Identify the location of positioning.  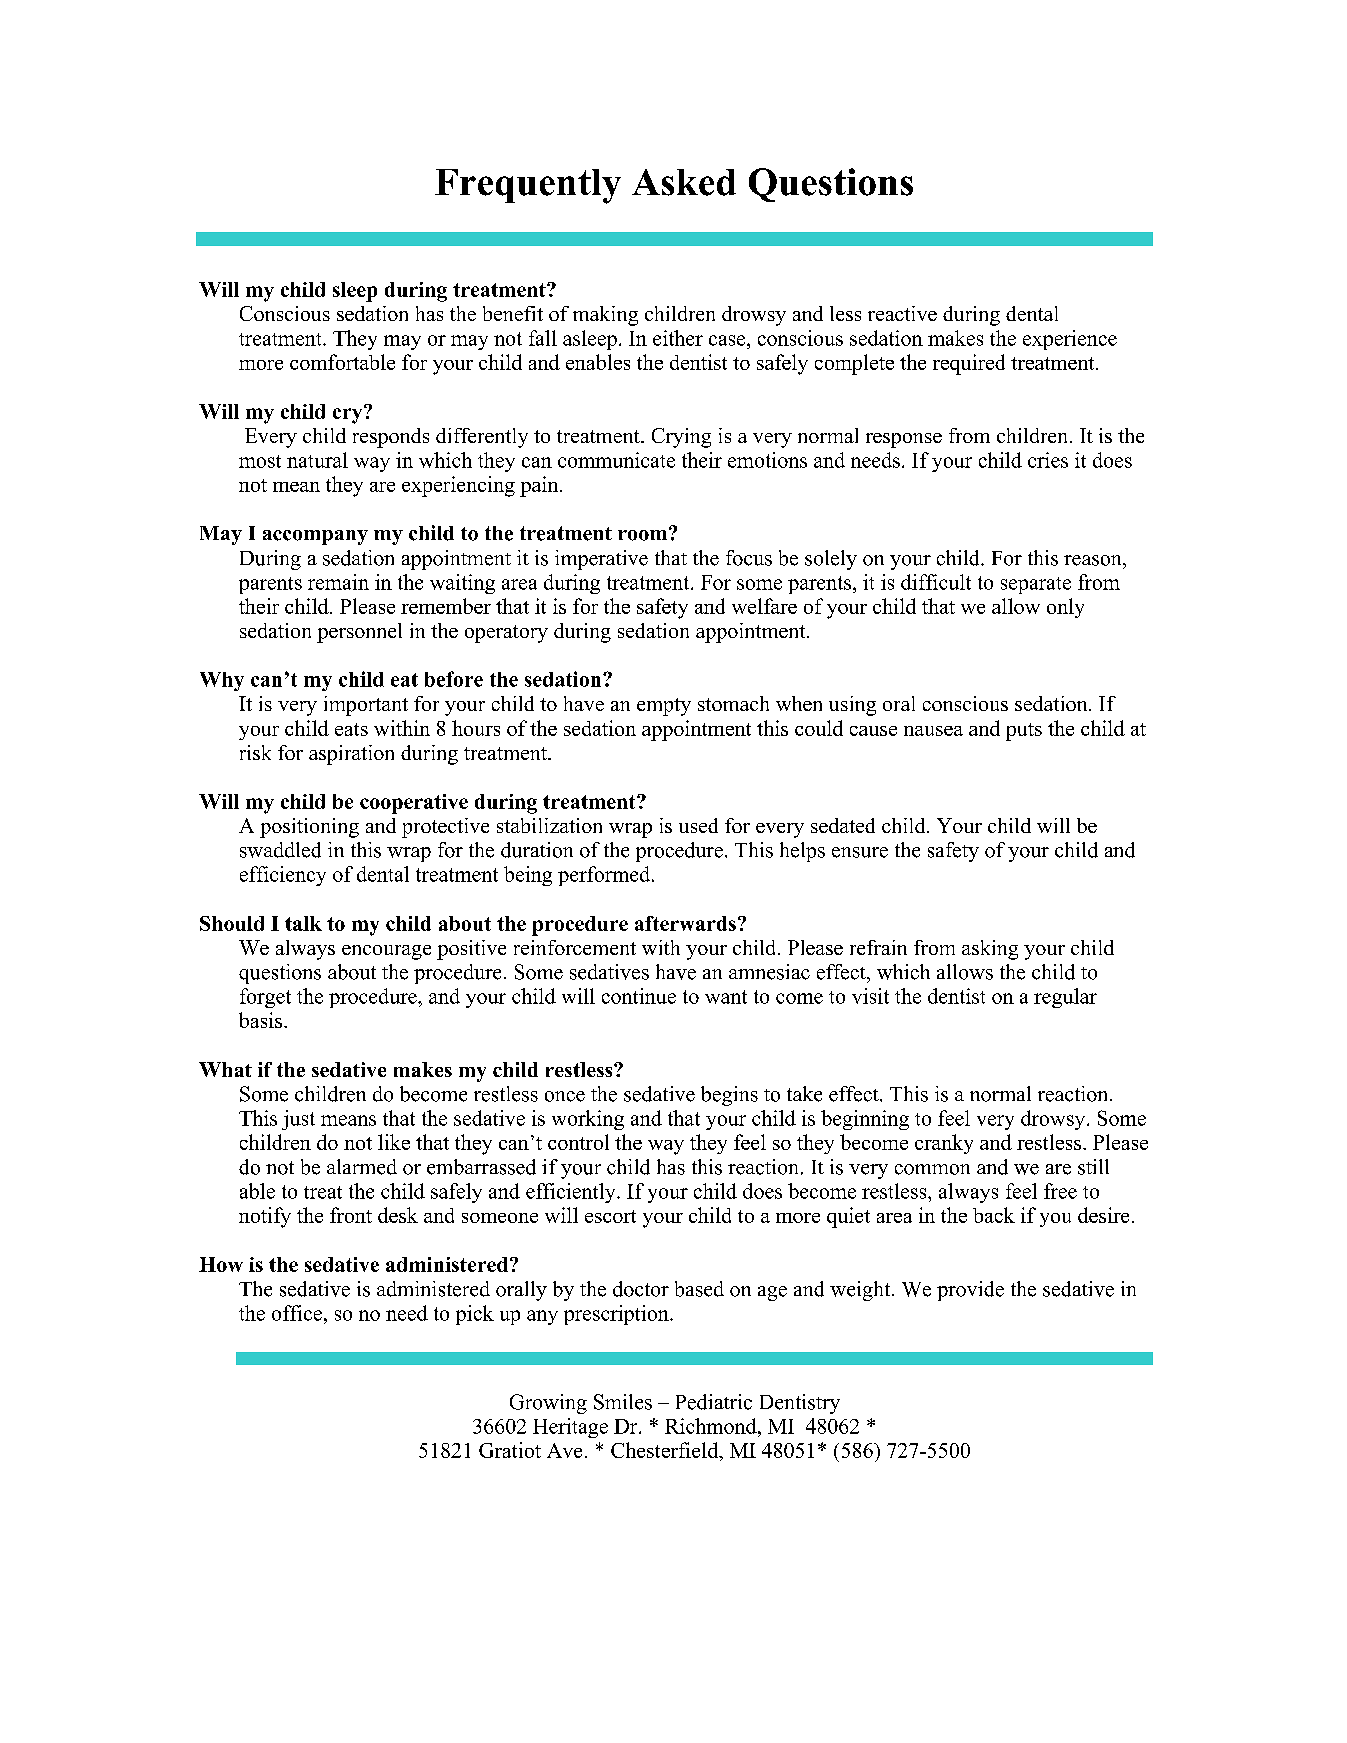
(309, 828).
